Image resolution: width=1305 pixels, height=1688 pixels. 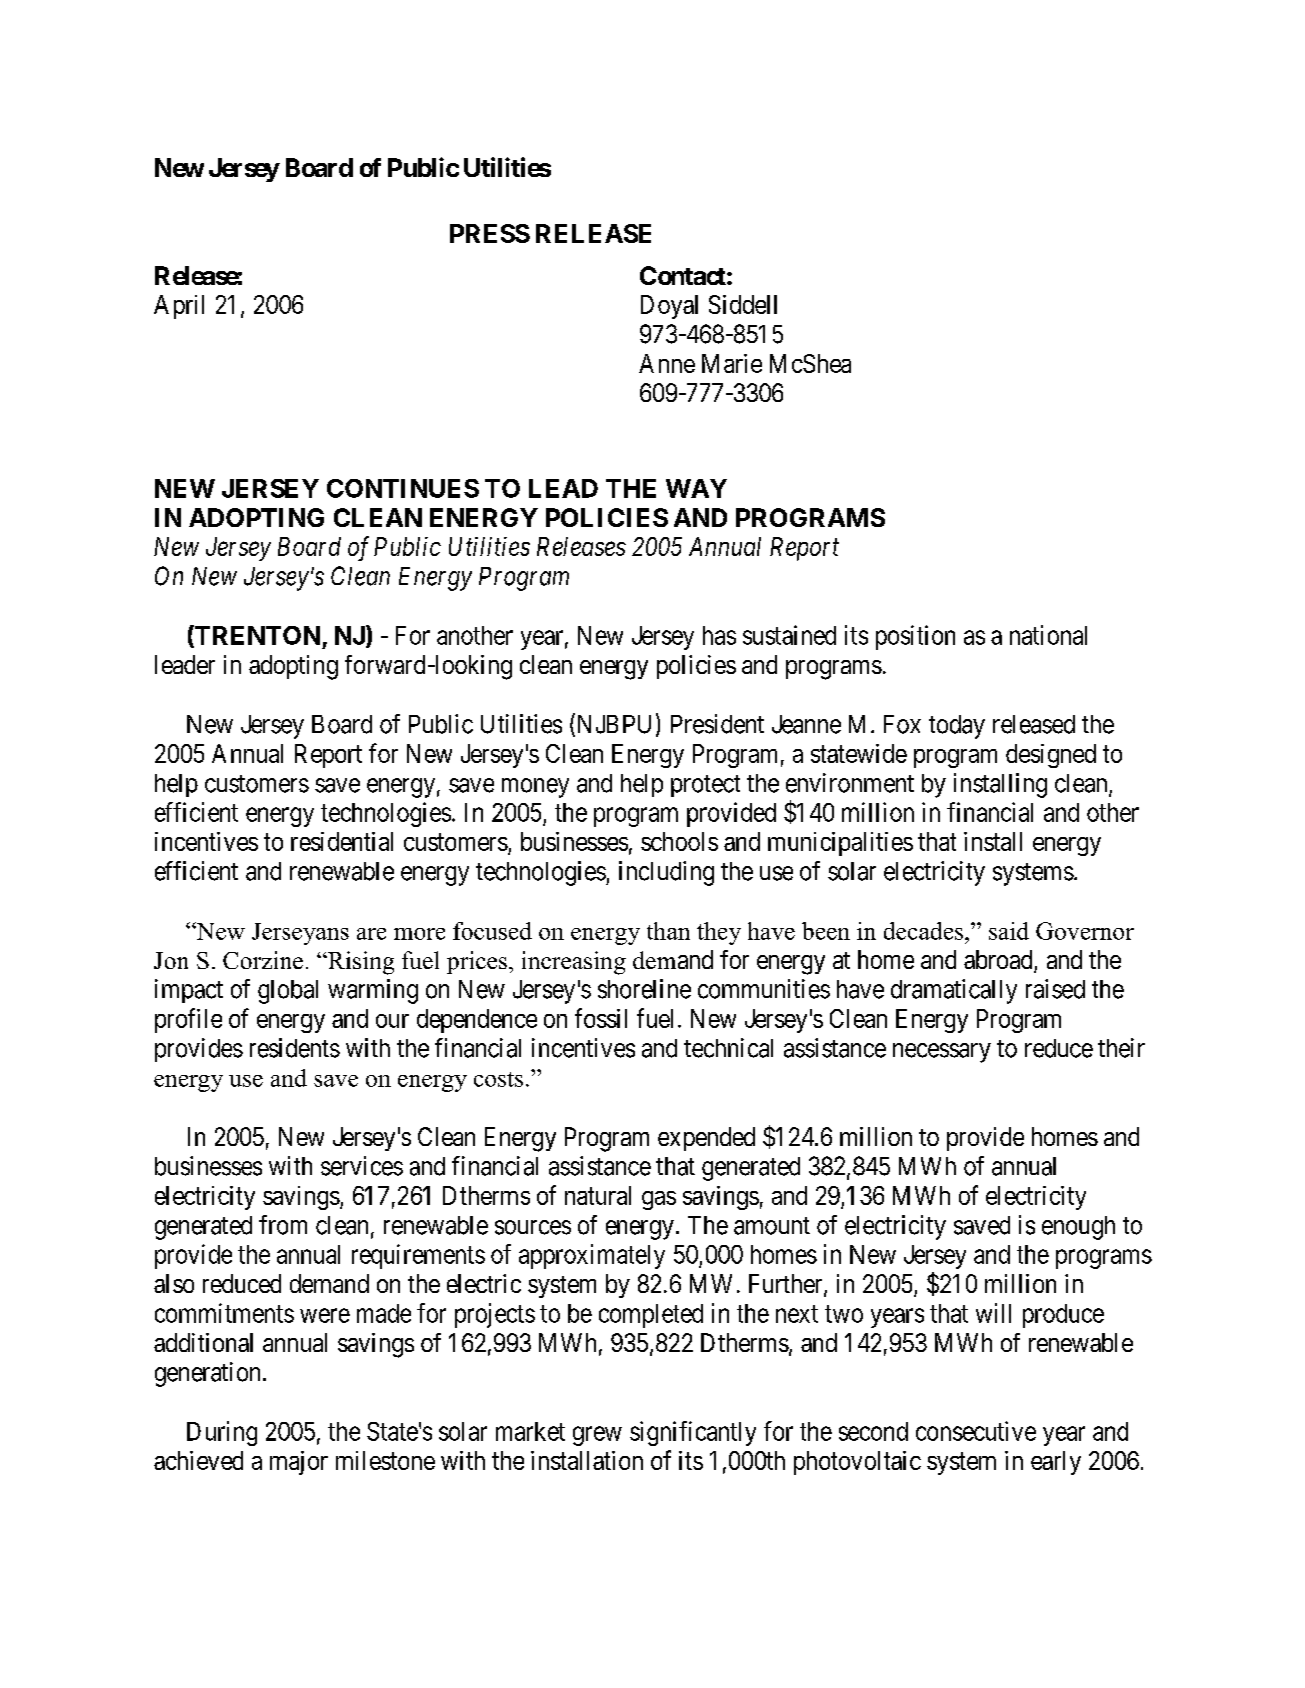 What do you see at coordinates (666, 873) in the screenshot?
I see `including` at bounding box center [666, 873].
